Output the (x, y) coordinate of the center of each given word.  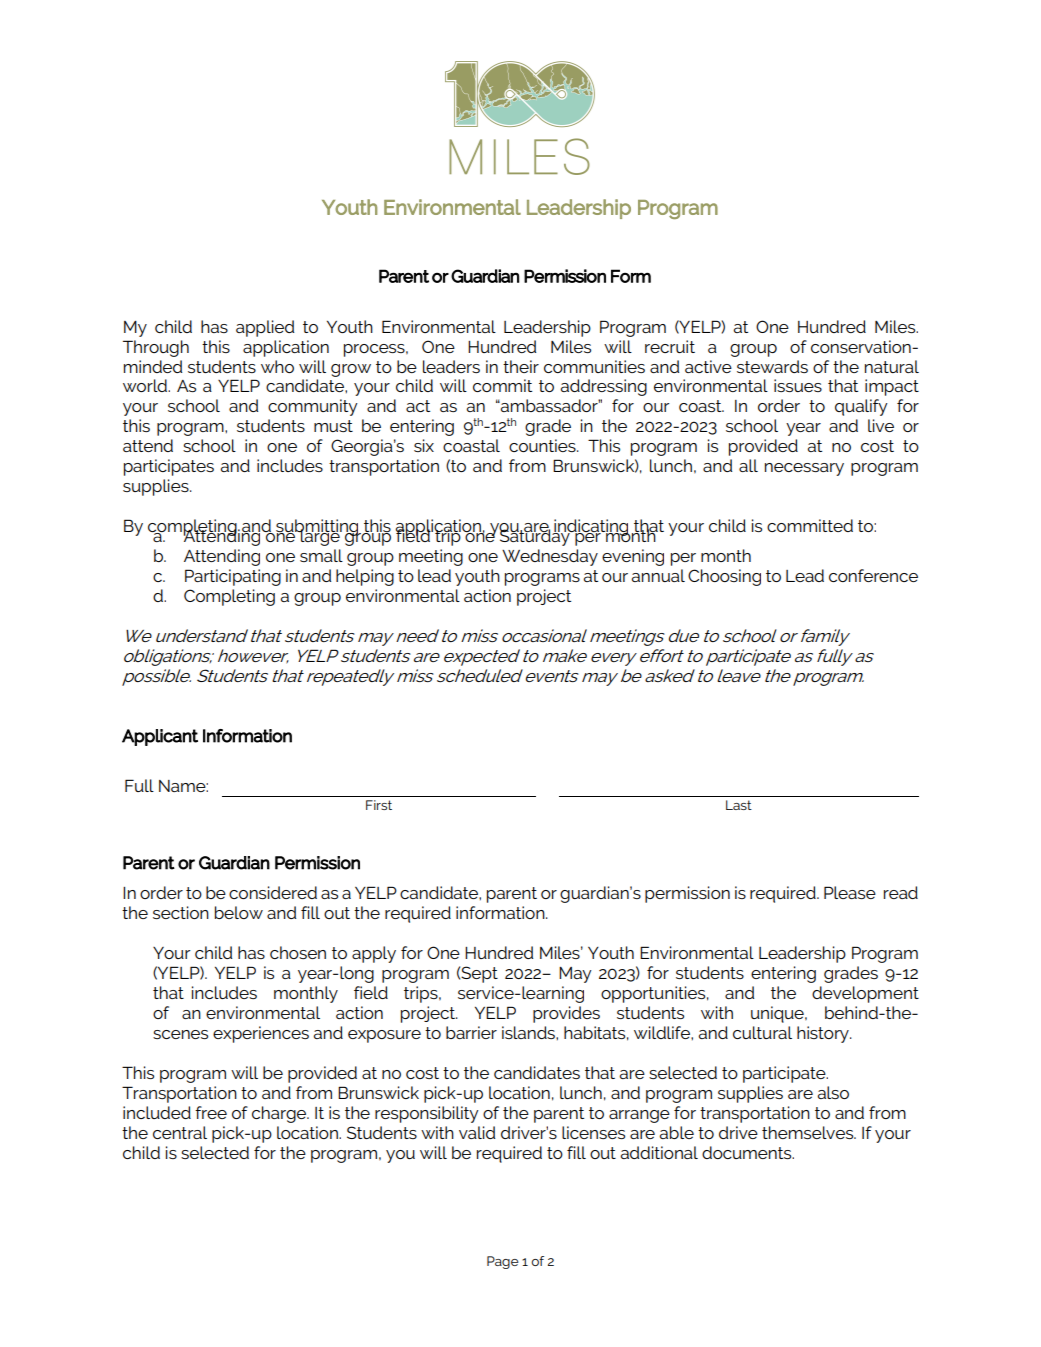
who (277, 366)
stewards (772, 366)
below (239, 912)
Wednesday (550, 557)
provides (566, 1014)
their (521, 366)
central (180, 1132)
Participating (233, 577)
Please (850, 892)
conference (873, 575)
